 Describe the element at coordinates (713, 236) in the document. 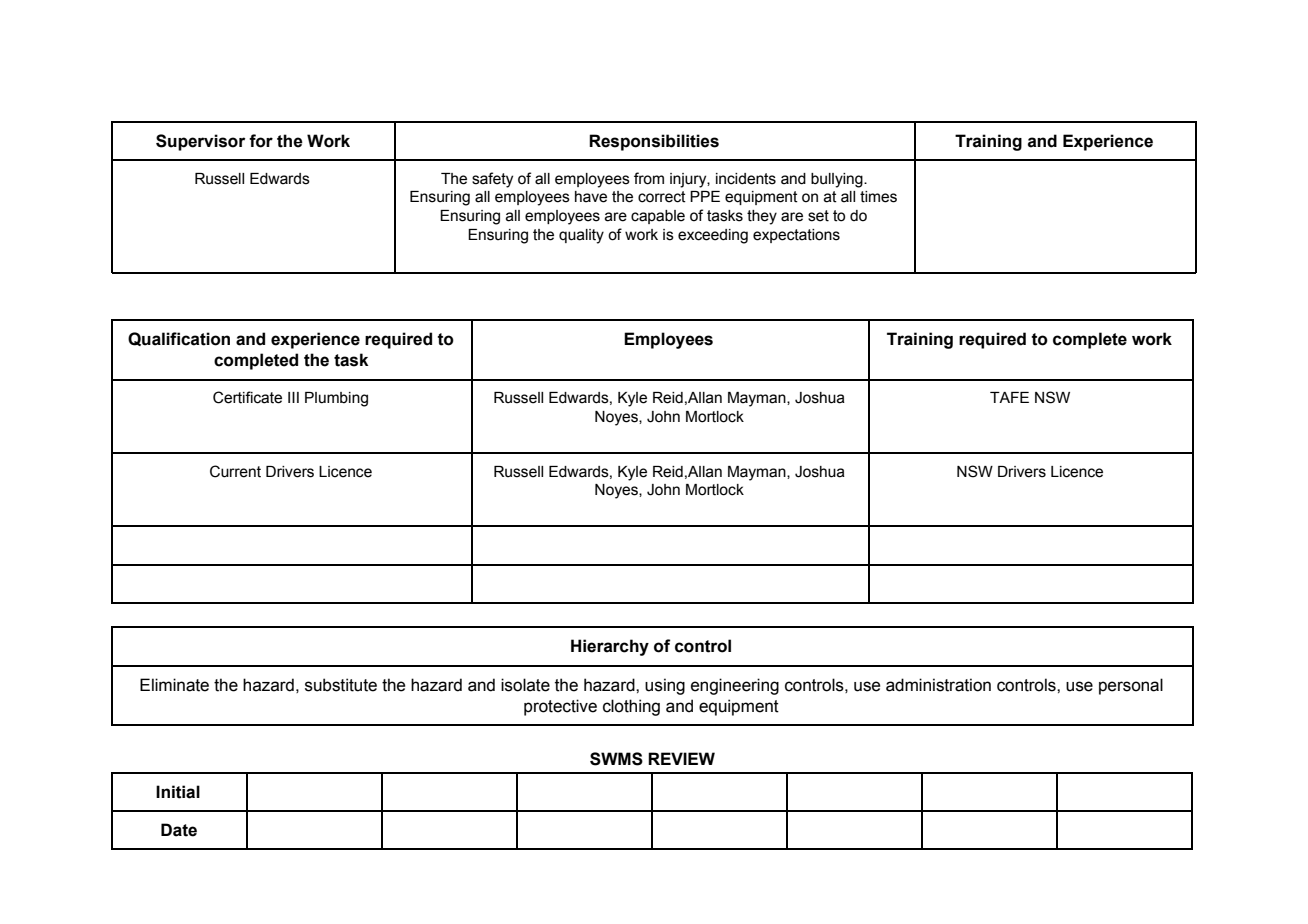

I see `exceeding` at that location.
